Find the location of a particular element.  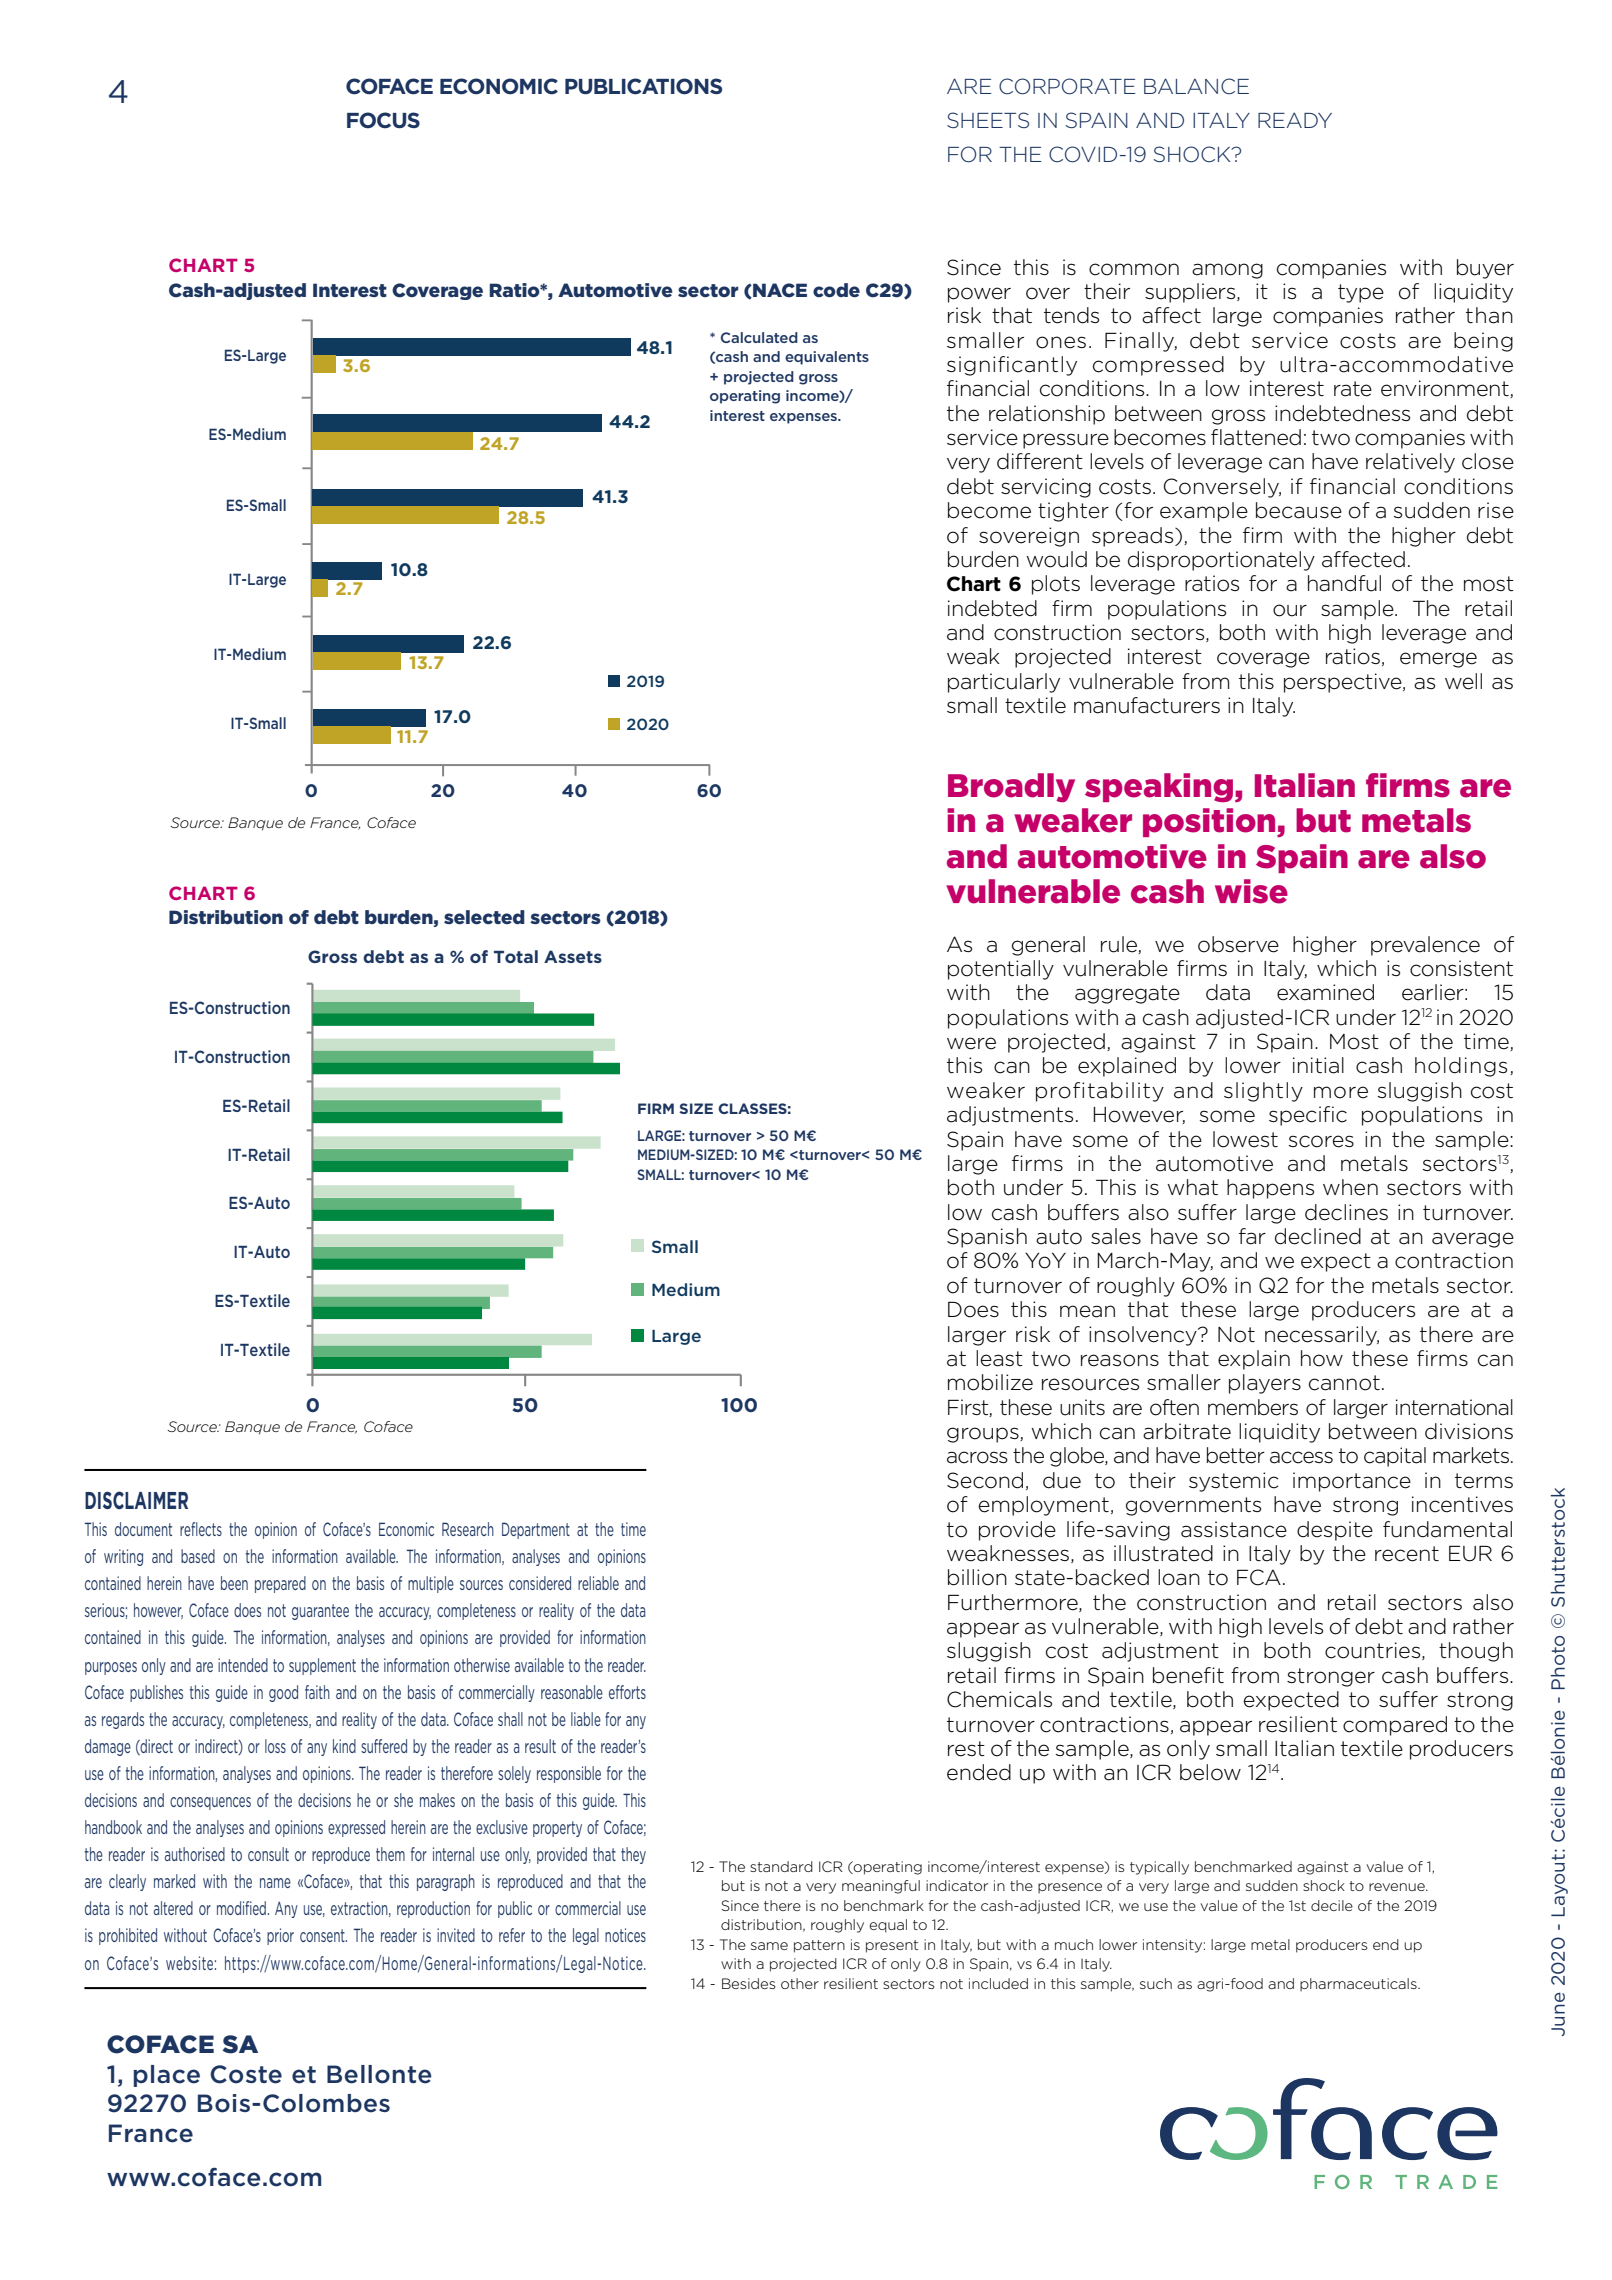

efforts is located at coordinates (627, 1692).
